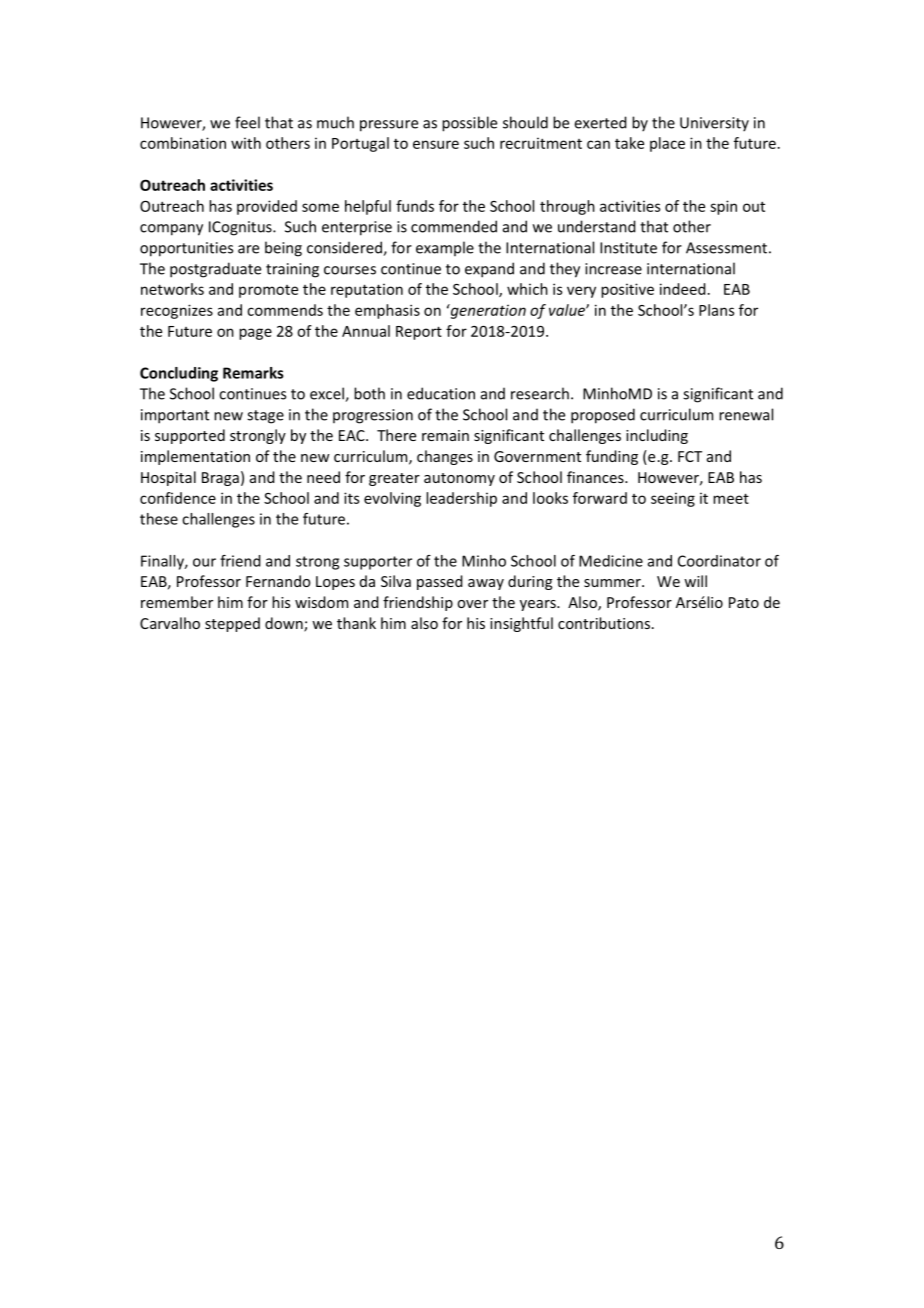 This page has width=924, height=1308. What do you see at coordinates (195, 457) in the page?
I see `implementation` at bounding box center [195, 457].
